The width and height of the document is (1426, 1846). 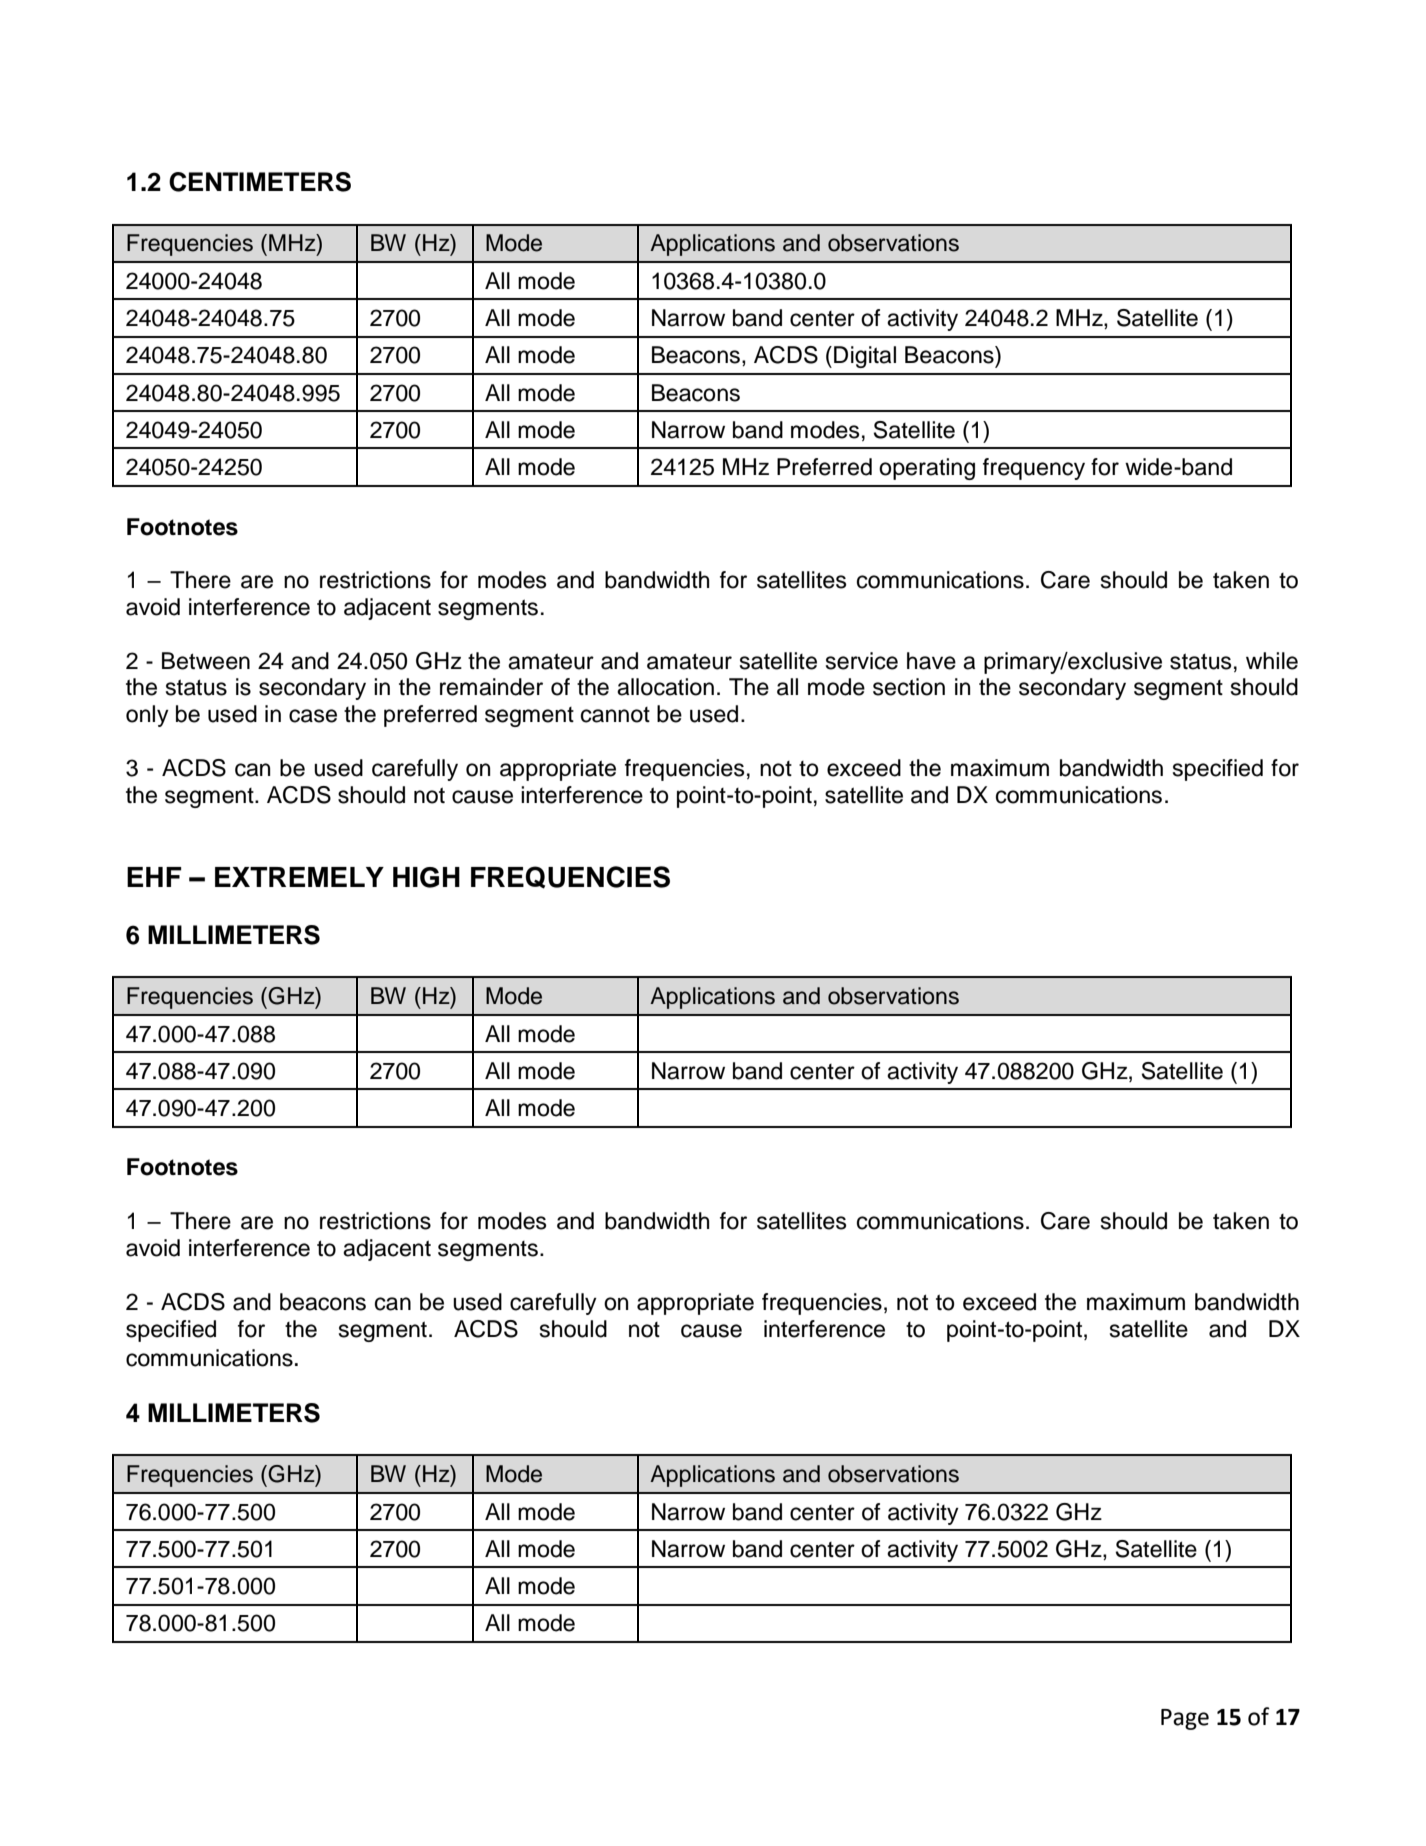 I want to click on service, so click(x=862, y=661).
